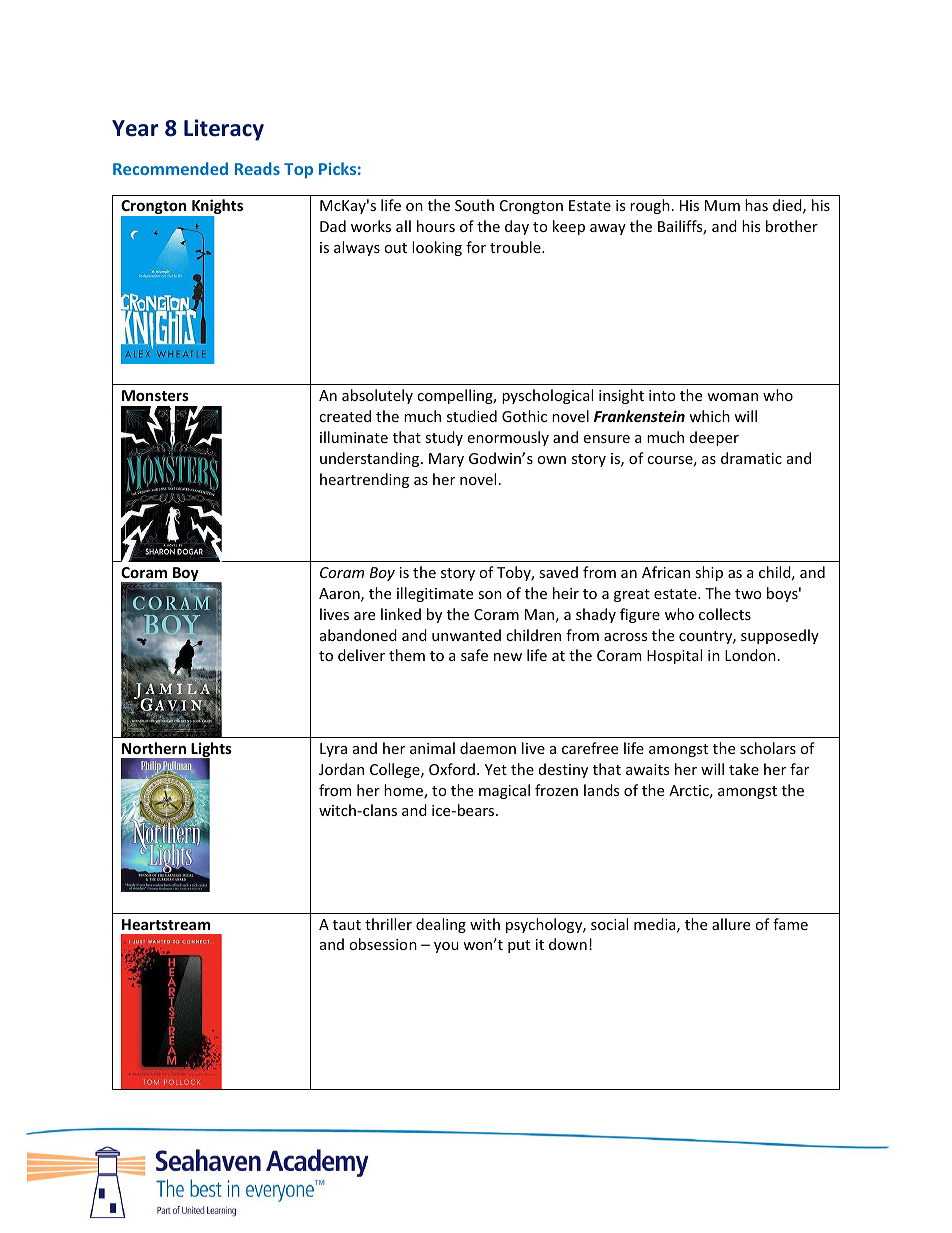  What do you see at coordinates (354, 437) in the screenshot?
I see `illuminate` at bounding box center [354, 437].
